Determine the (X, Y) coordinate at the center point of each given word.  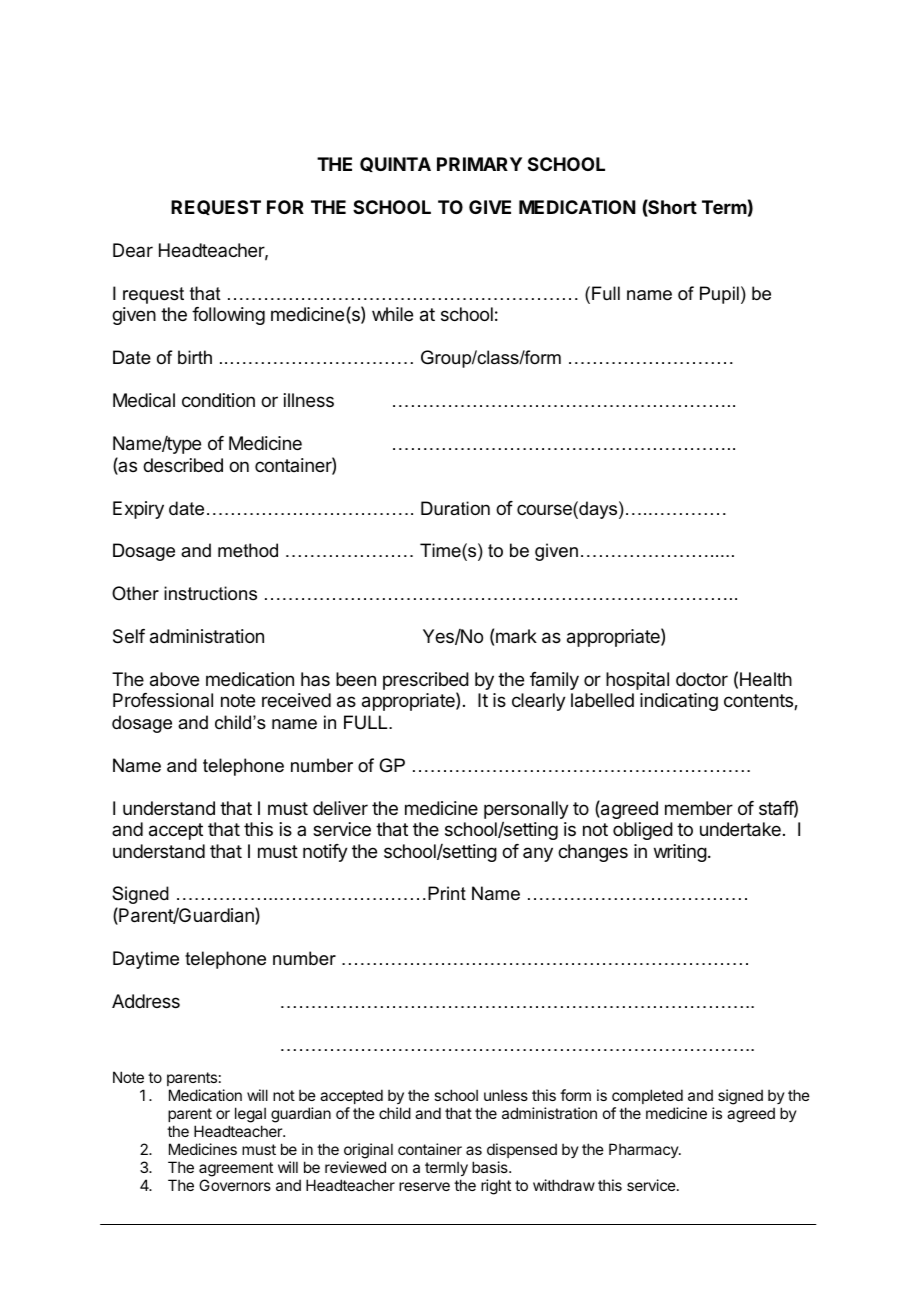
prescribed (426, 682)
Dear (133, 250)
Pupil (719, 295)
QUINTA (395, 164)
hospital (637, 681)
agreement (236, 1169)
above (174, 679)
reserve (424, 1186)
